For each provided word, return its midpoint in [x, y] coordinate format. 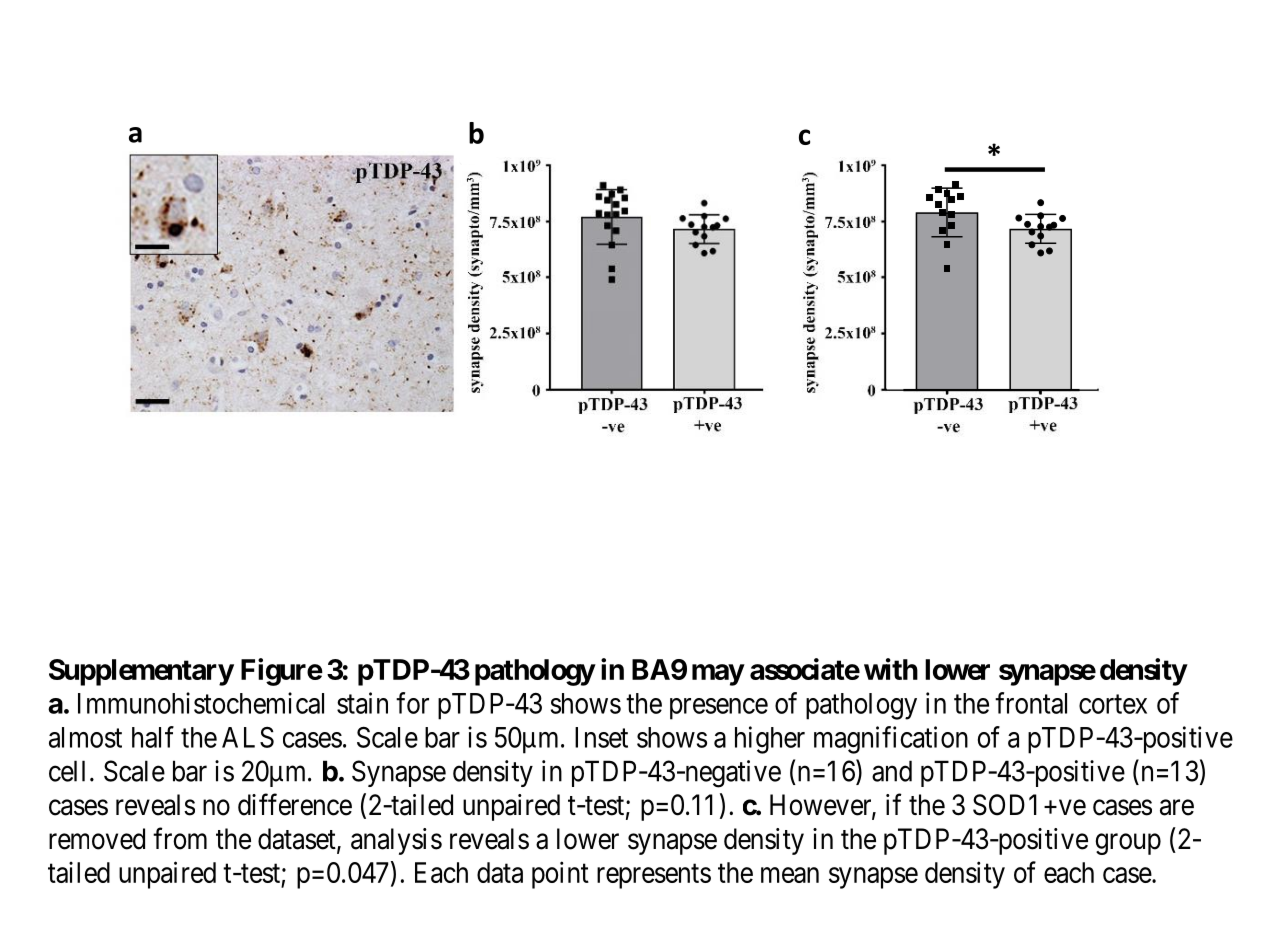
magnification [891, 740]
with [891, 669]
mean [790, 875]
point [560, 875]
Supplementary [141, 672]
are [1177, 808]
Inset [601, 737]
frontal [1031, 703]
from [180, 838]
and [892, 771]
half [153, 737]
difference [295, 804]
